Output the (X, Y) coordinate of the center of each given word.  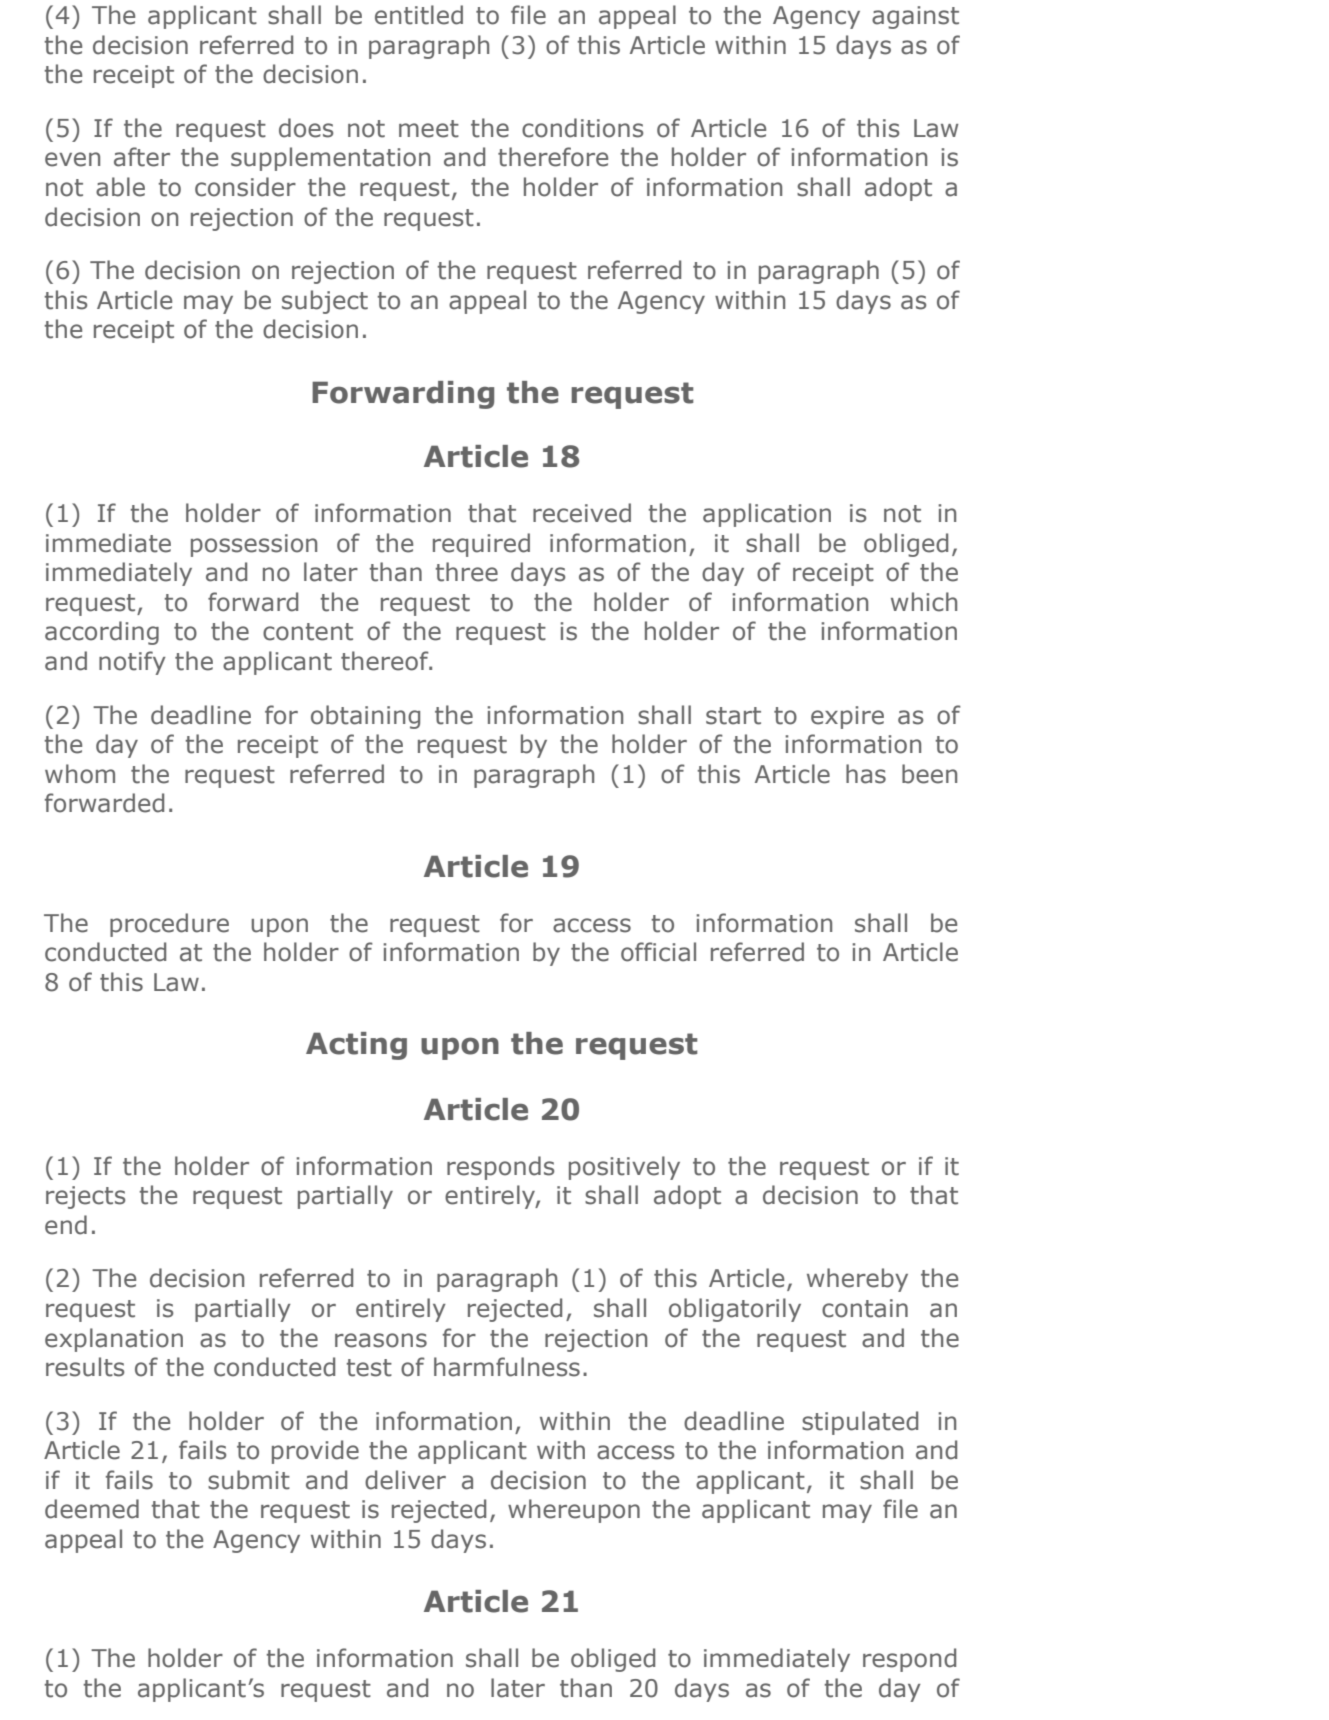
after (142, 157)
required (481, 545)
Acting (356, 1046)
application (767, 515)
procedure (169, 925)
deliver (405, 1480)
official (658, 952)
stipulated (860, 1423)
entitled (419, 15)
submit (249, 1480)
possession (254, 545)
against (915, 17)
